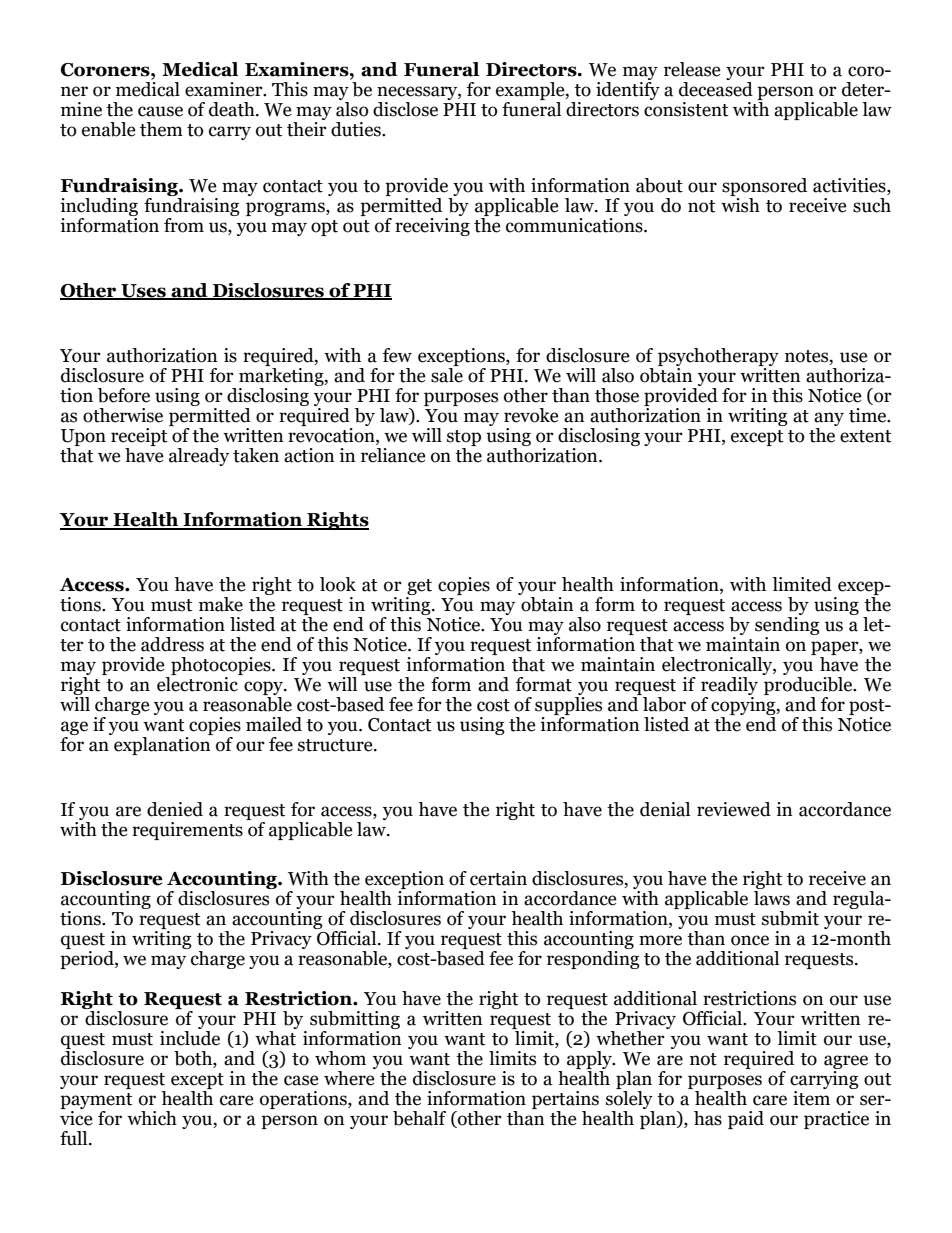  Describe the element at coordinates (152, 1118) in the page. I see `which` at that location.
